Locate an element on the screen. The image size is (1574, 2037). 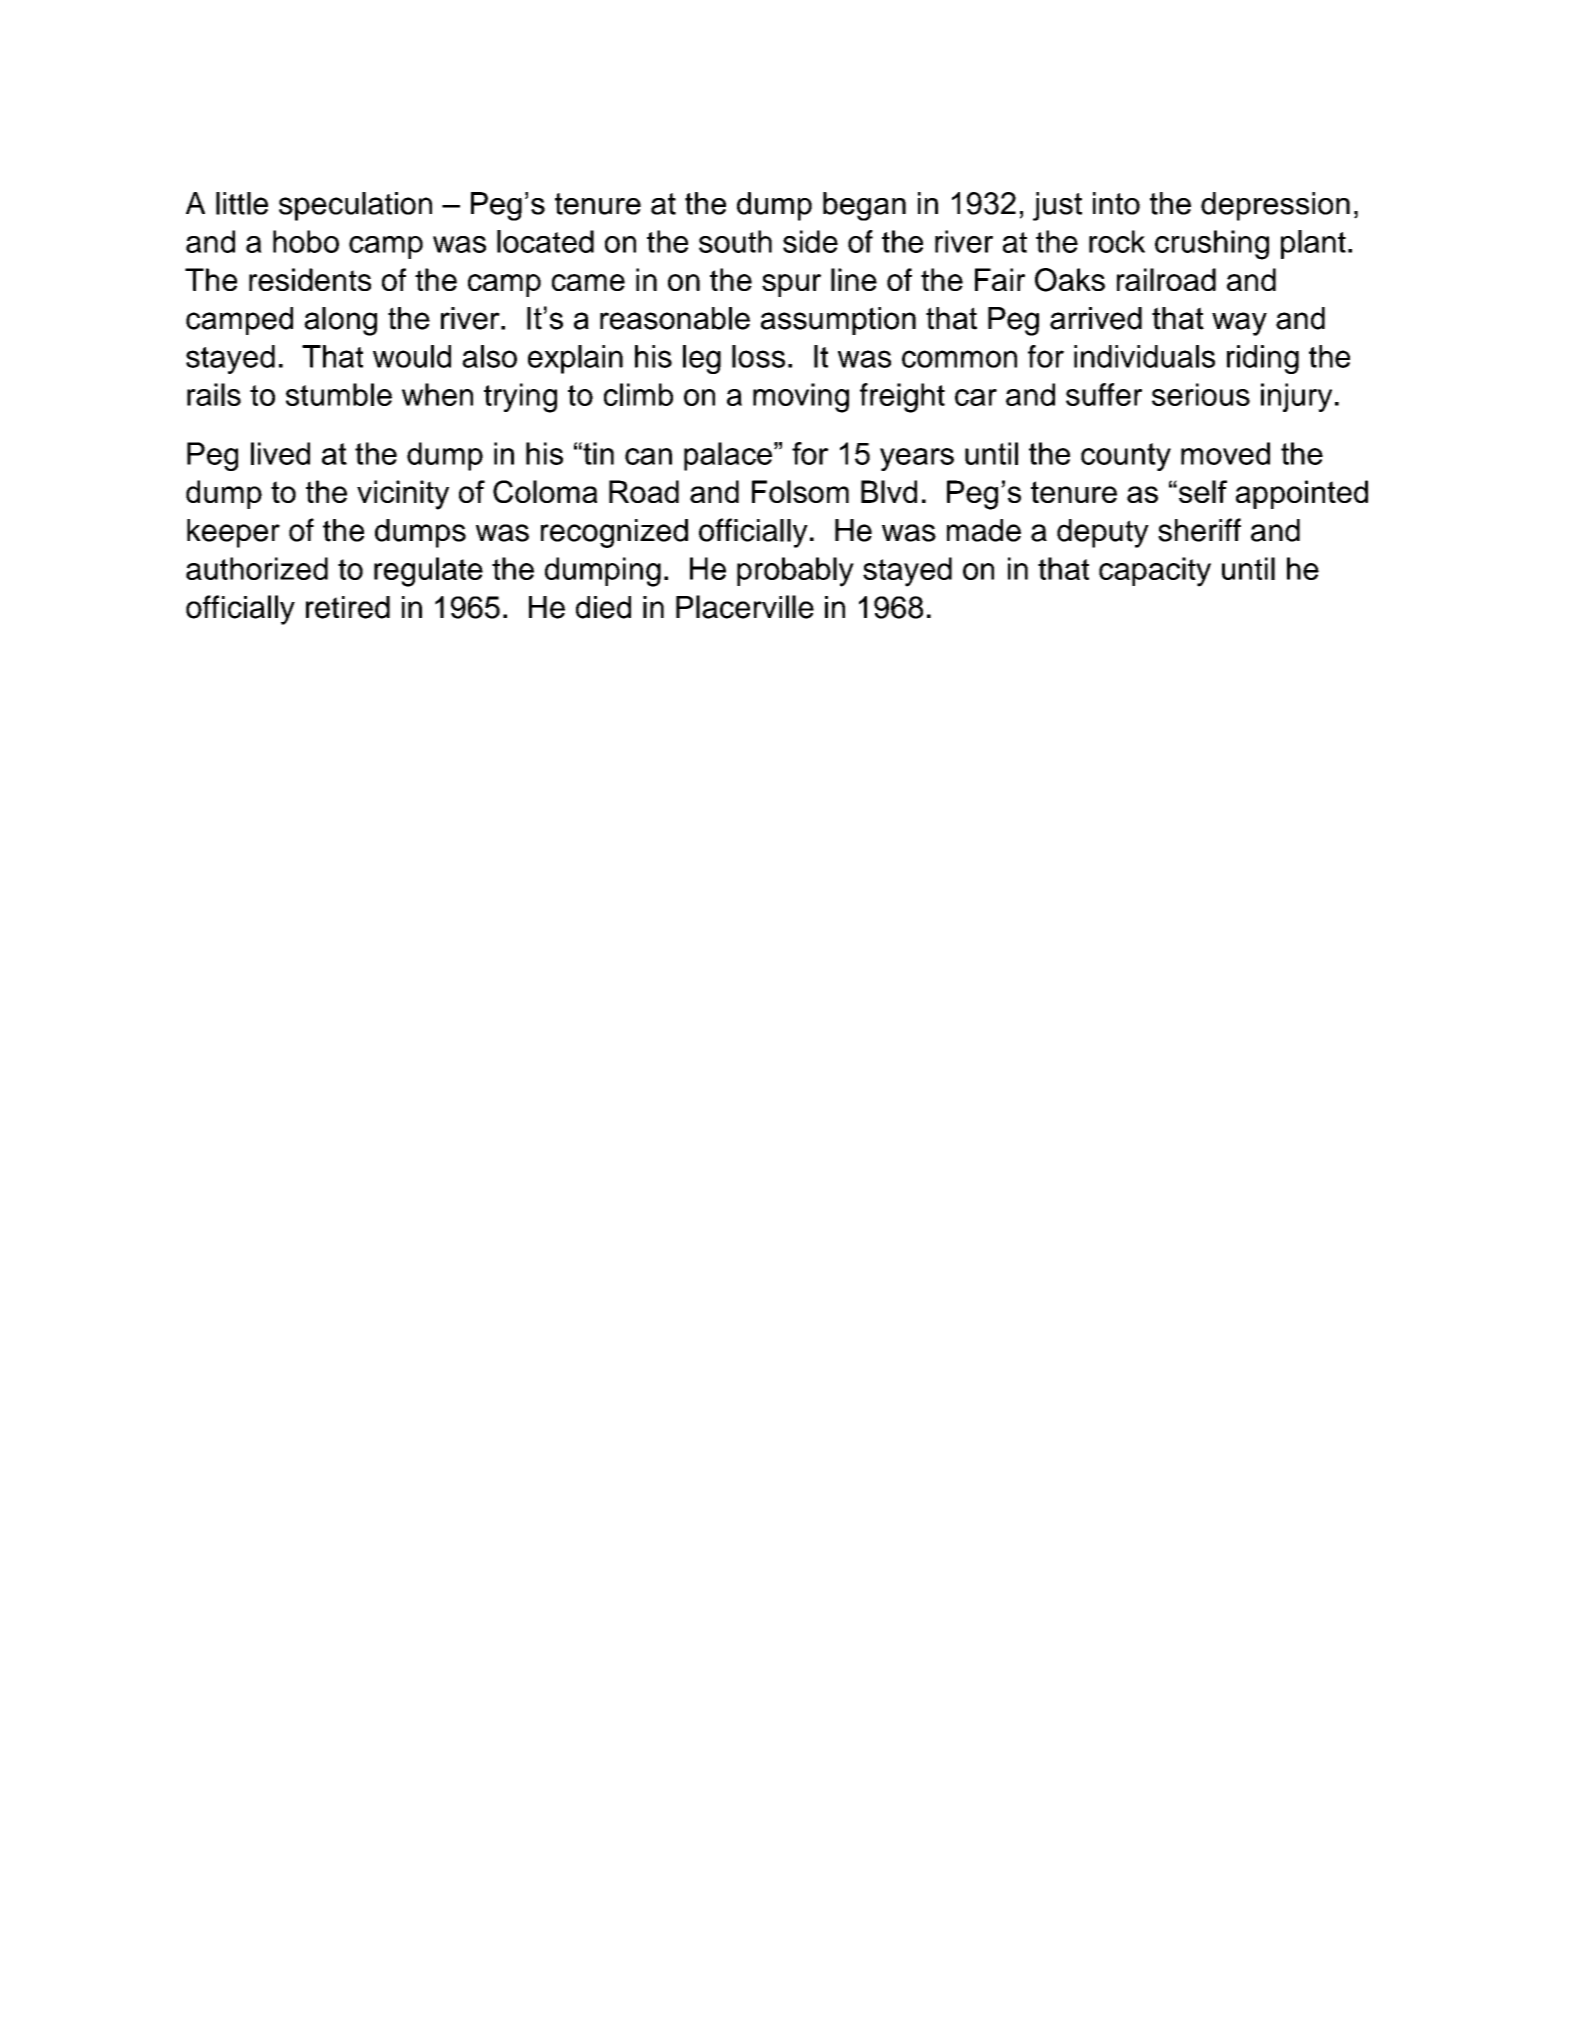
moving is located at coordinates (801, 398).
